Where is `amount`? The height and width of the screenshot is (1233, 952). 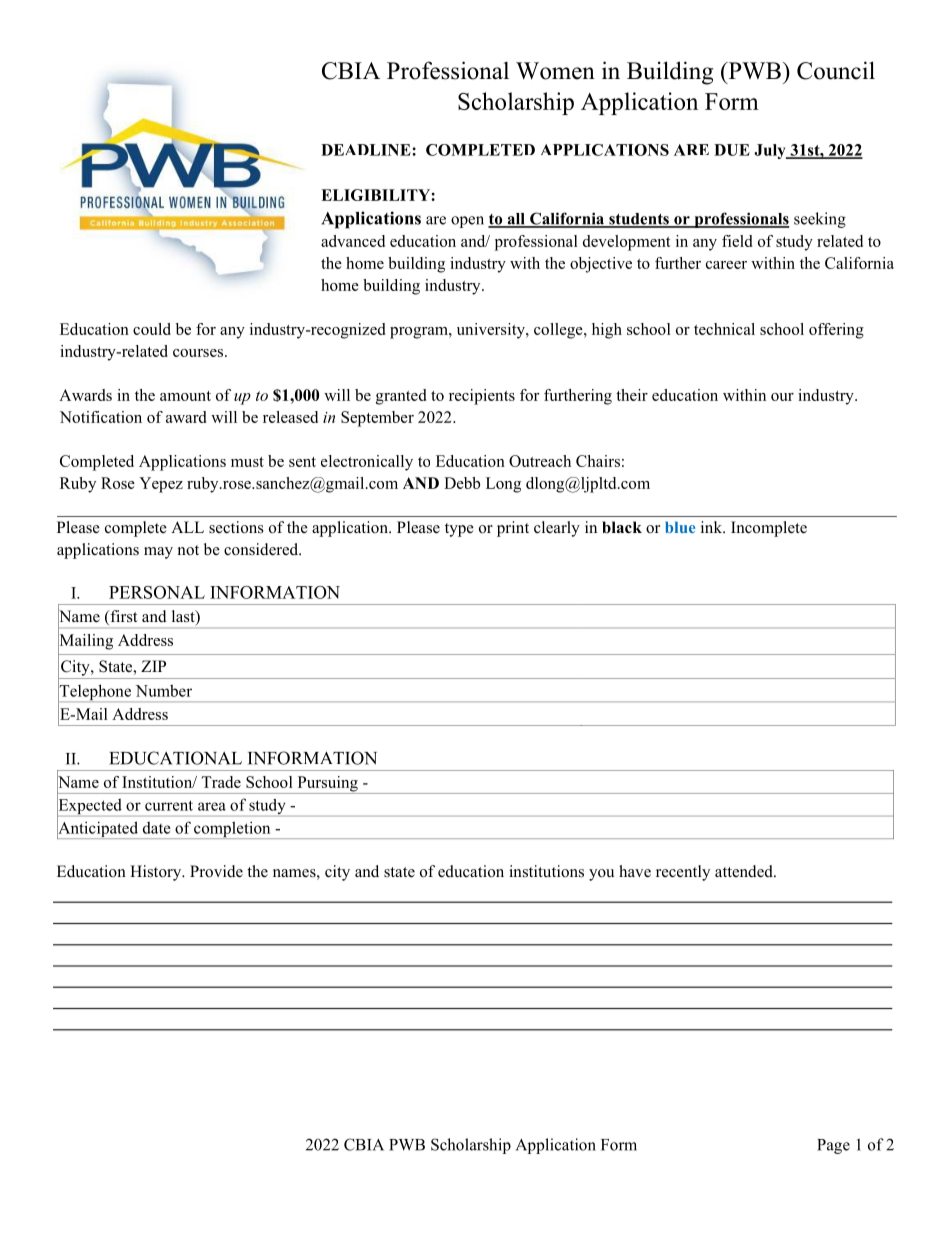
amount is located at coordinates (185, 396).
